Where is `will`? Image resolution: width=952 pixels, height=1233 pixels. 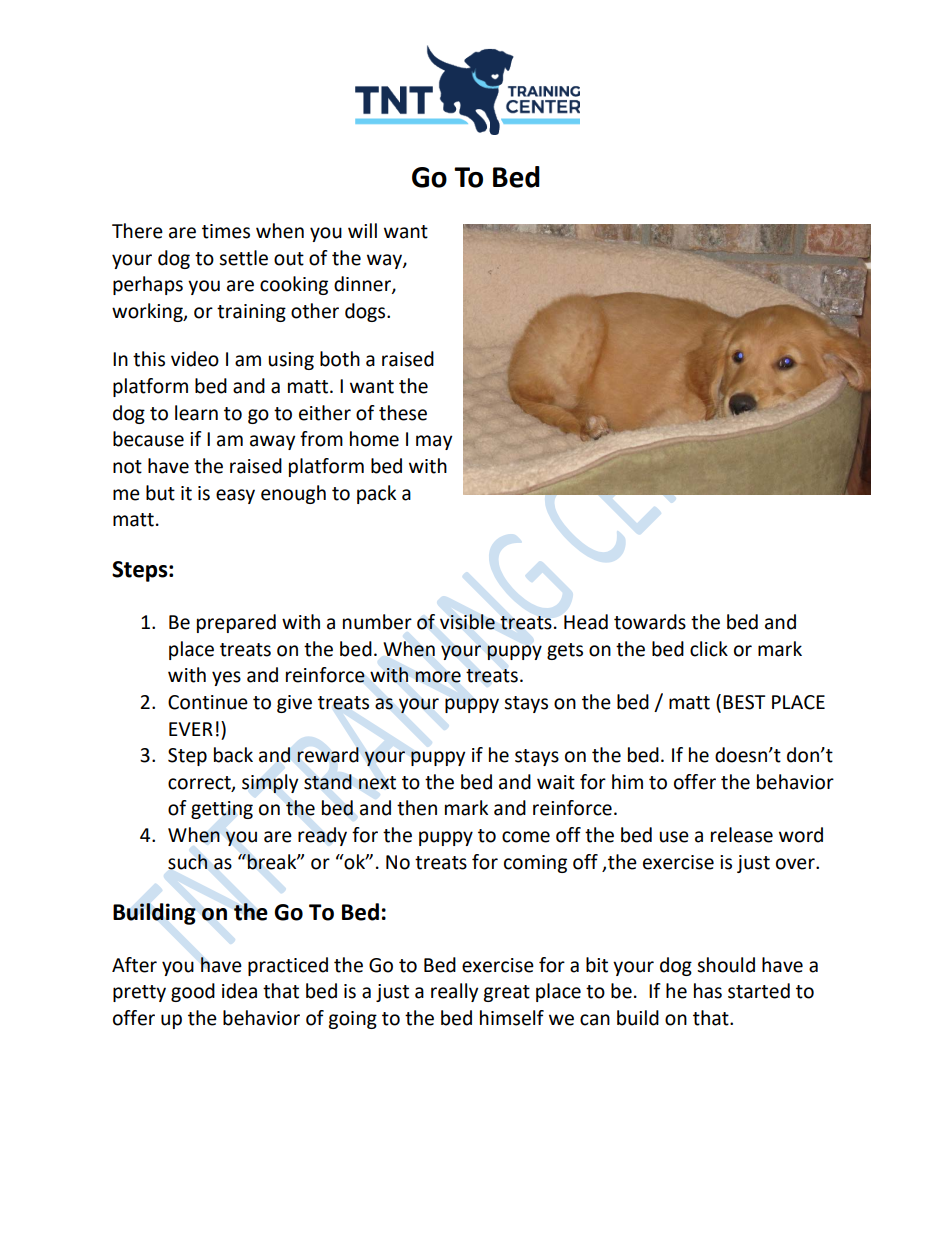 will is located at coordinates (362, 230).
